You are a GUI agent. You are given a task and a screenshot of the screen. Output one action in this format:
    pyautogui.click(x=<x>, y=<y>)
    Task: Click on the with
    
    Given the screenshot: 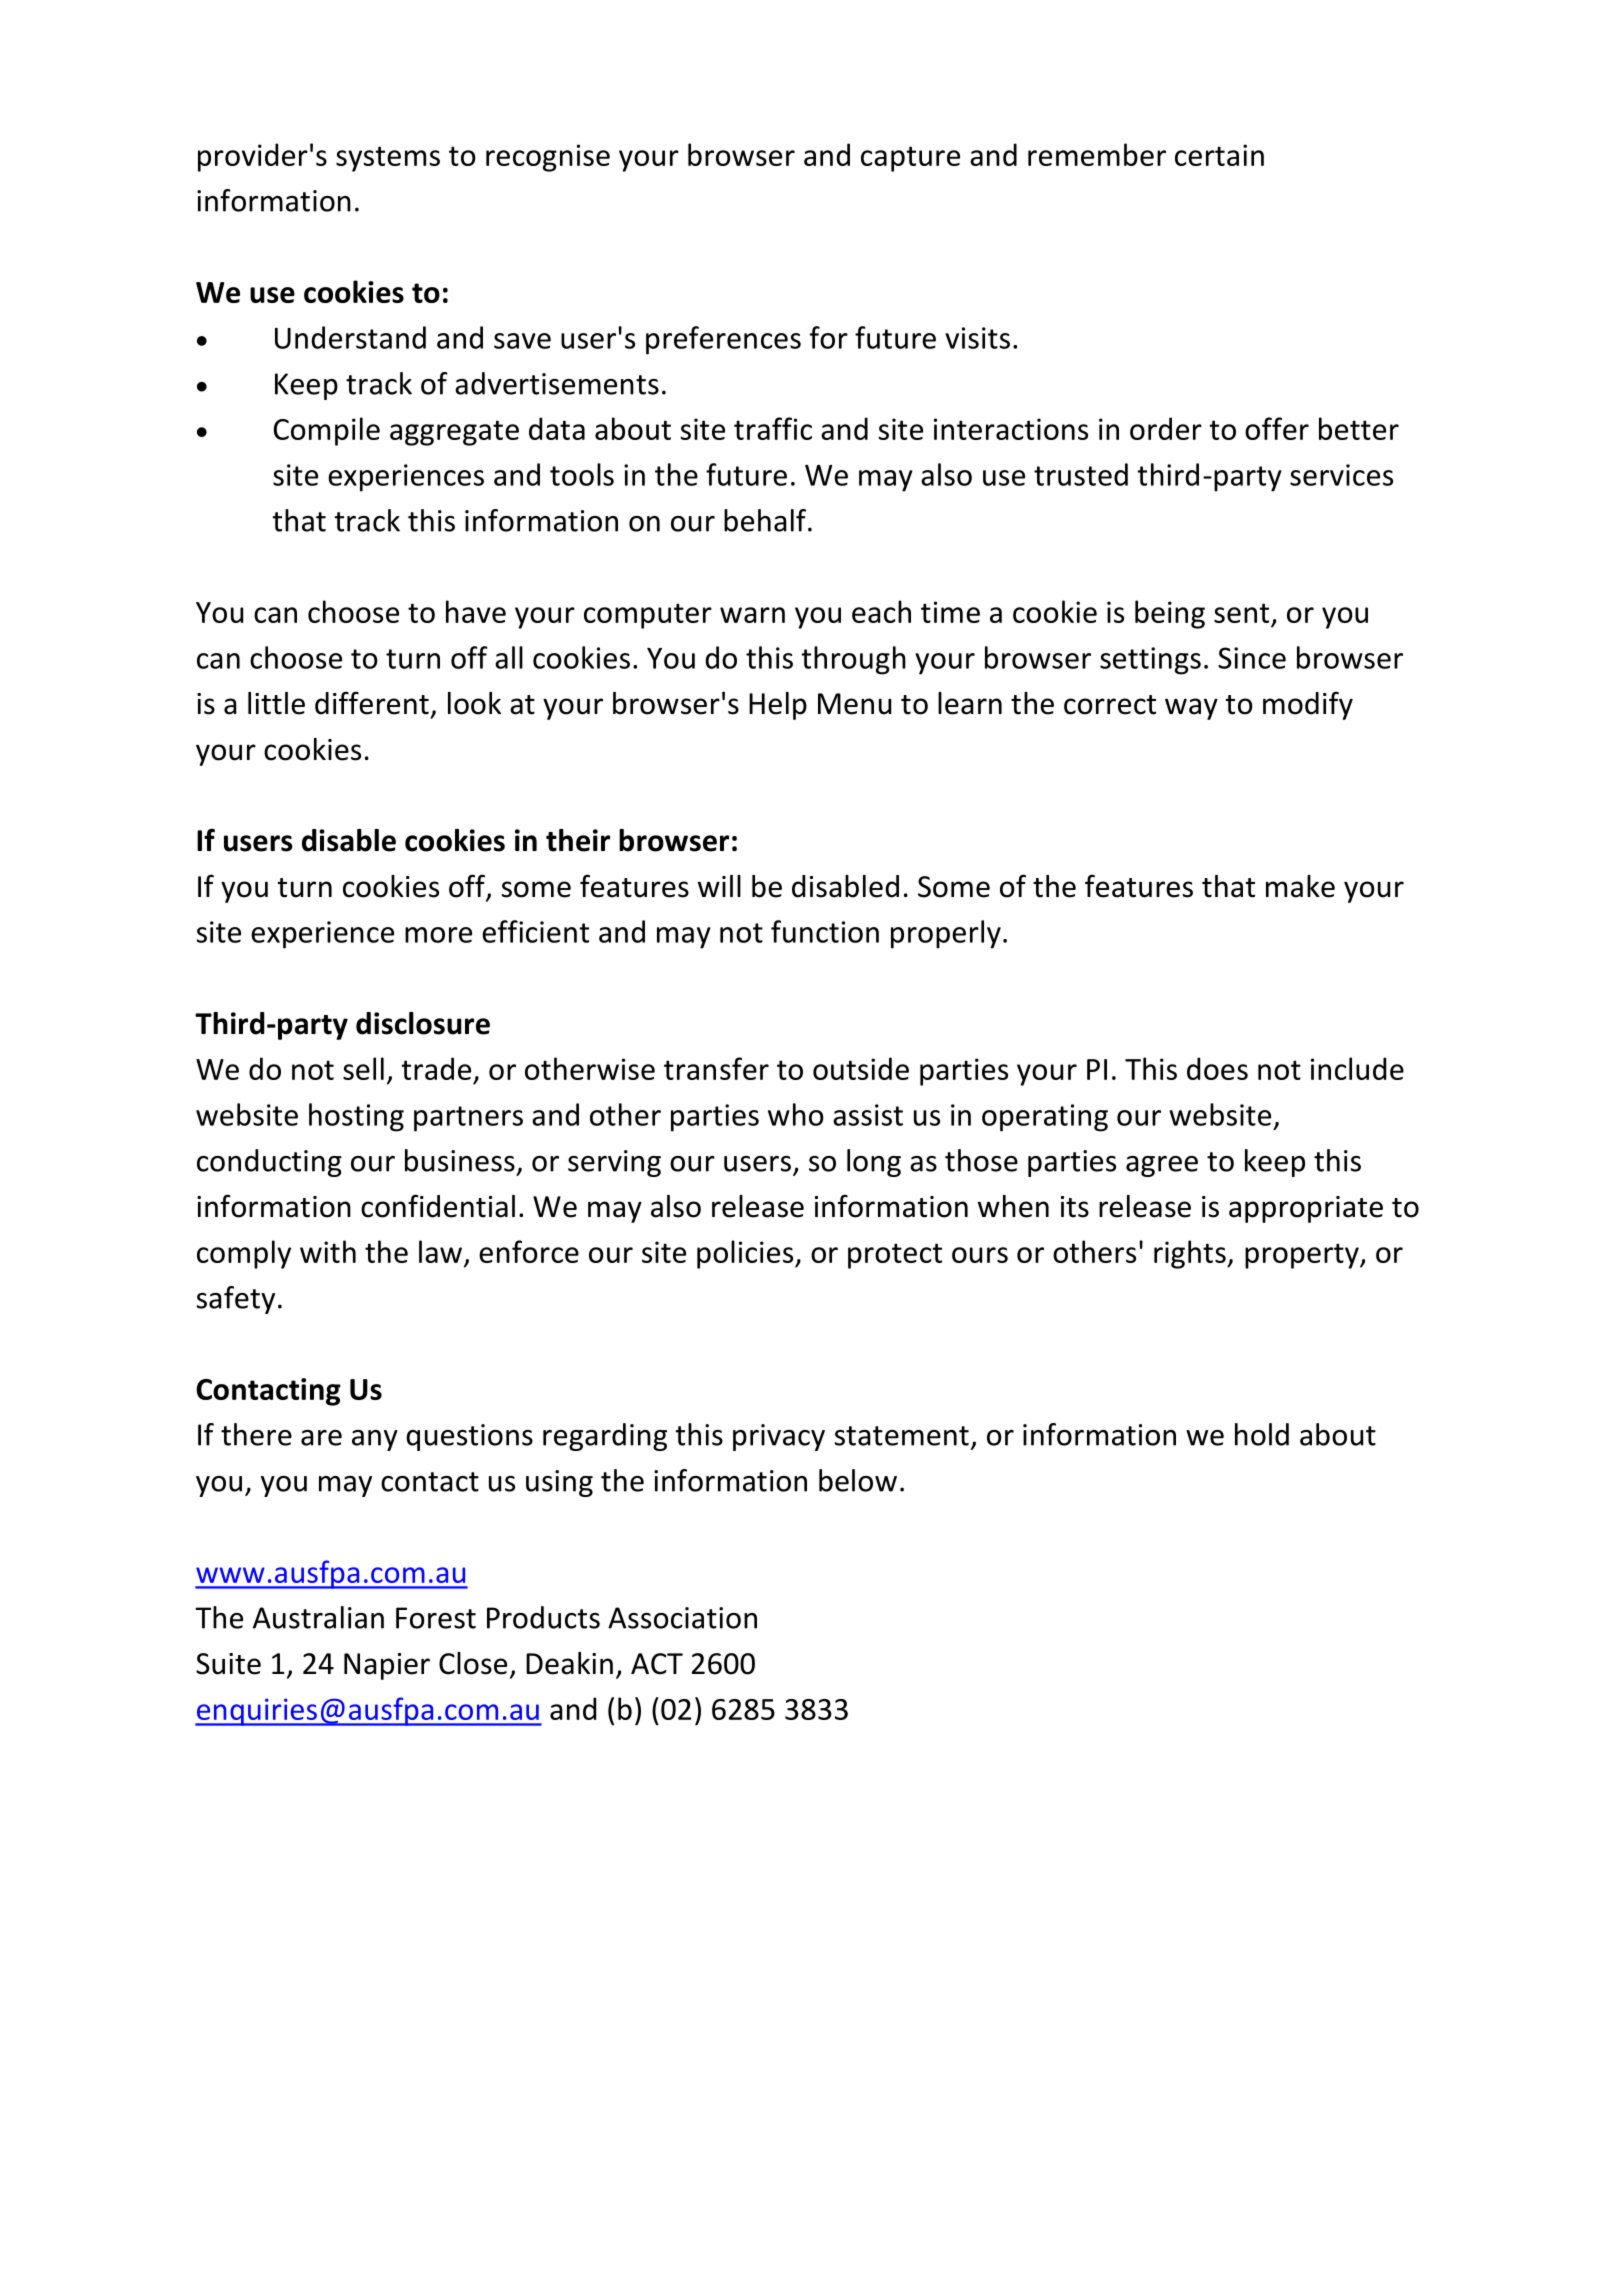 What is the action you would take?
    pyautogui.click(x=328, y=1251)
